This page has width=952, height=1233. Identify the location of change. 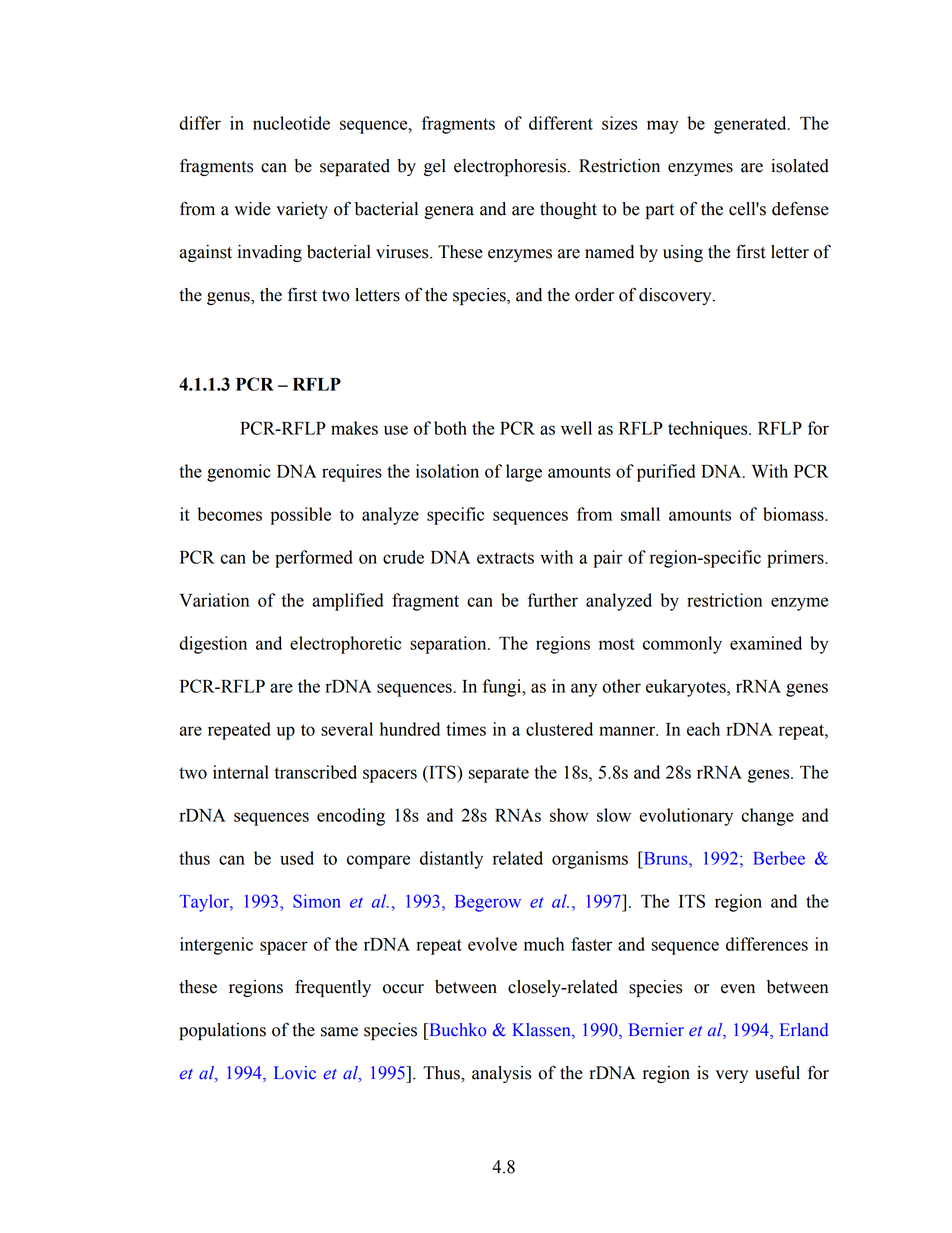
(767, 817).
